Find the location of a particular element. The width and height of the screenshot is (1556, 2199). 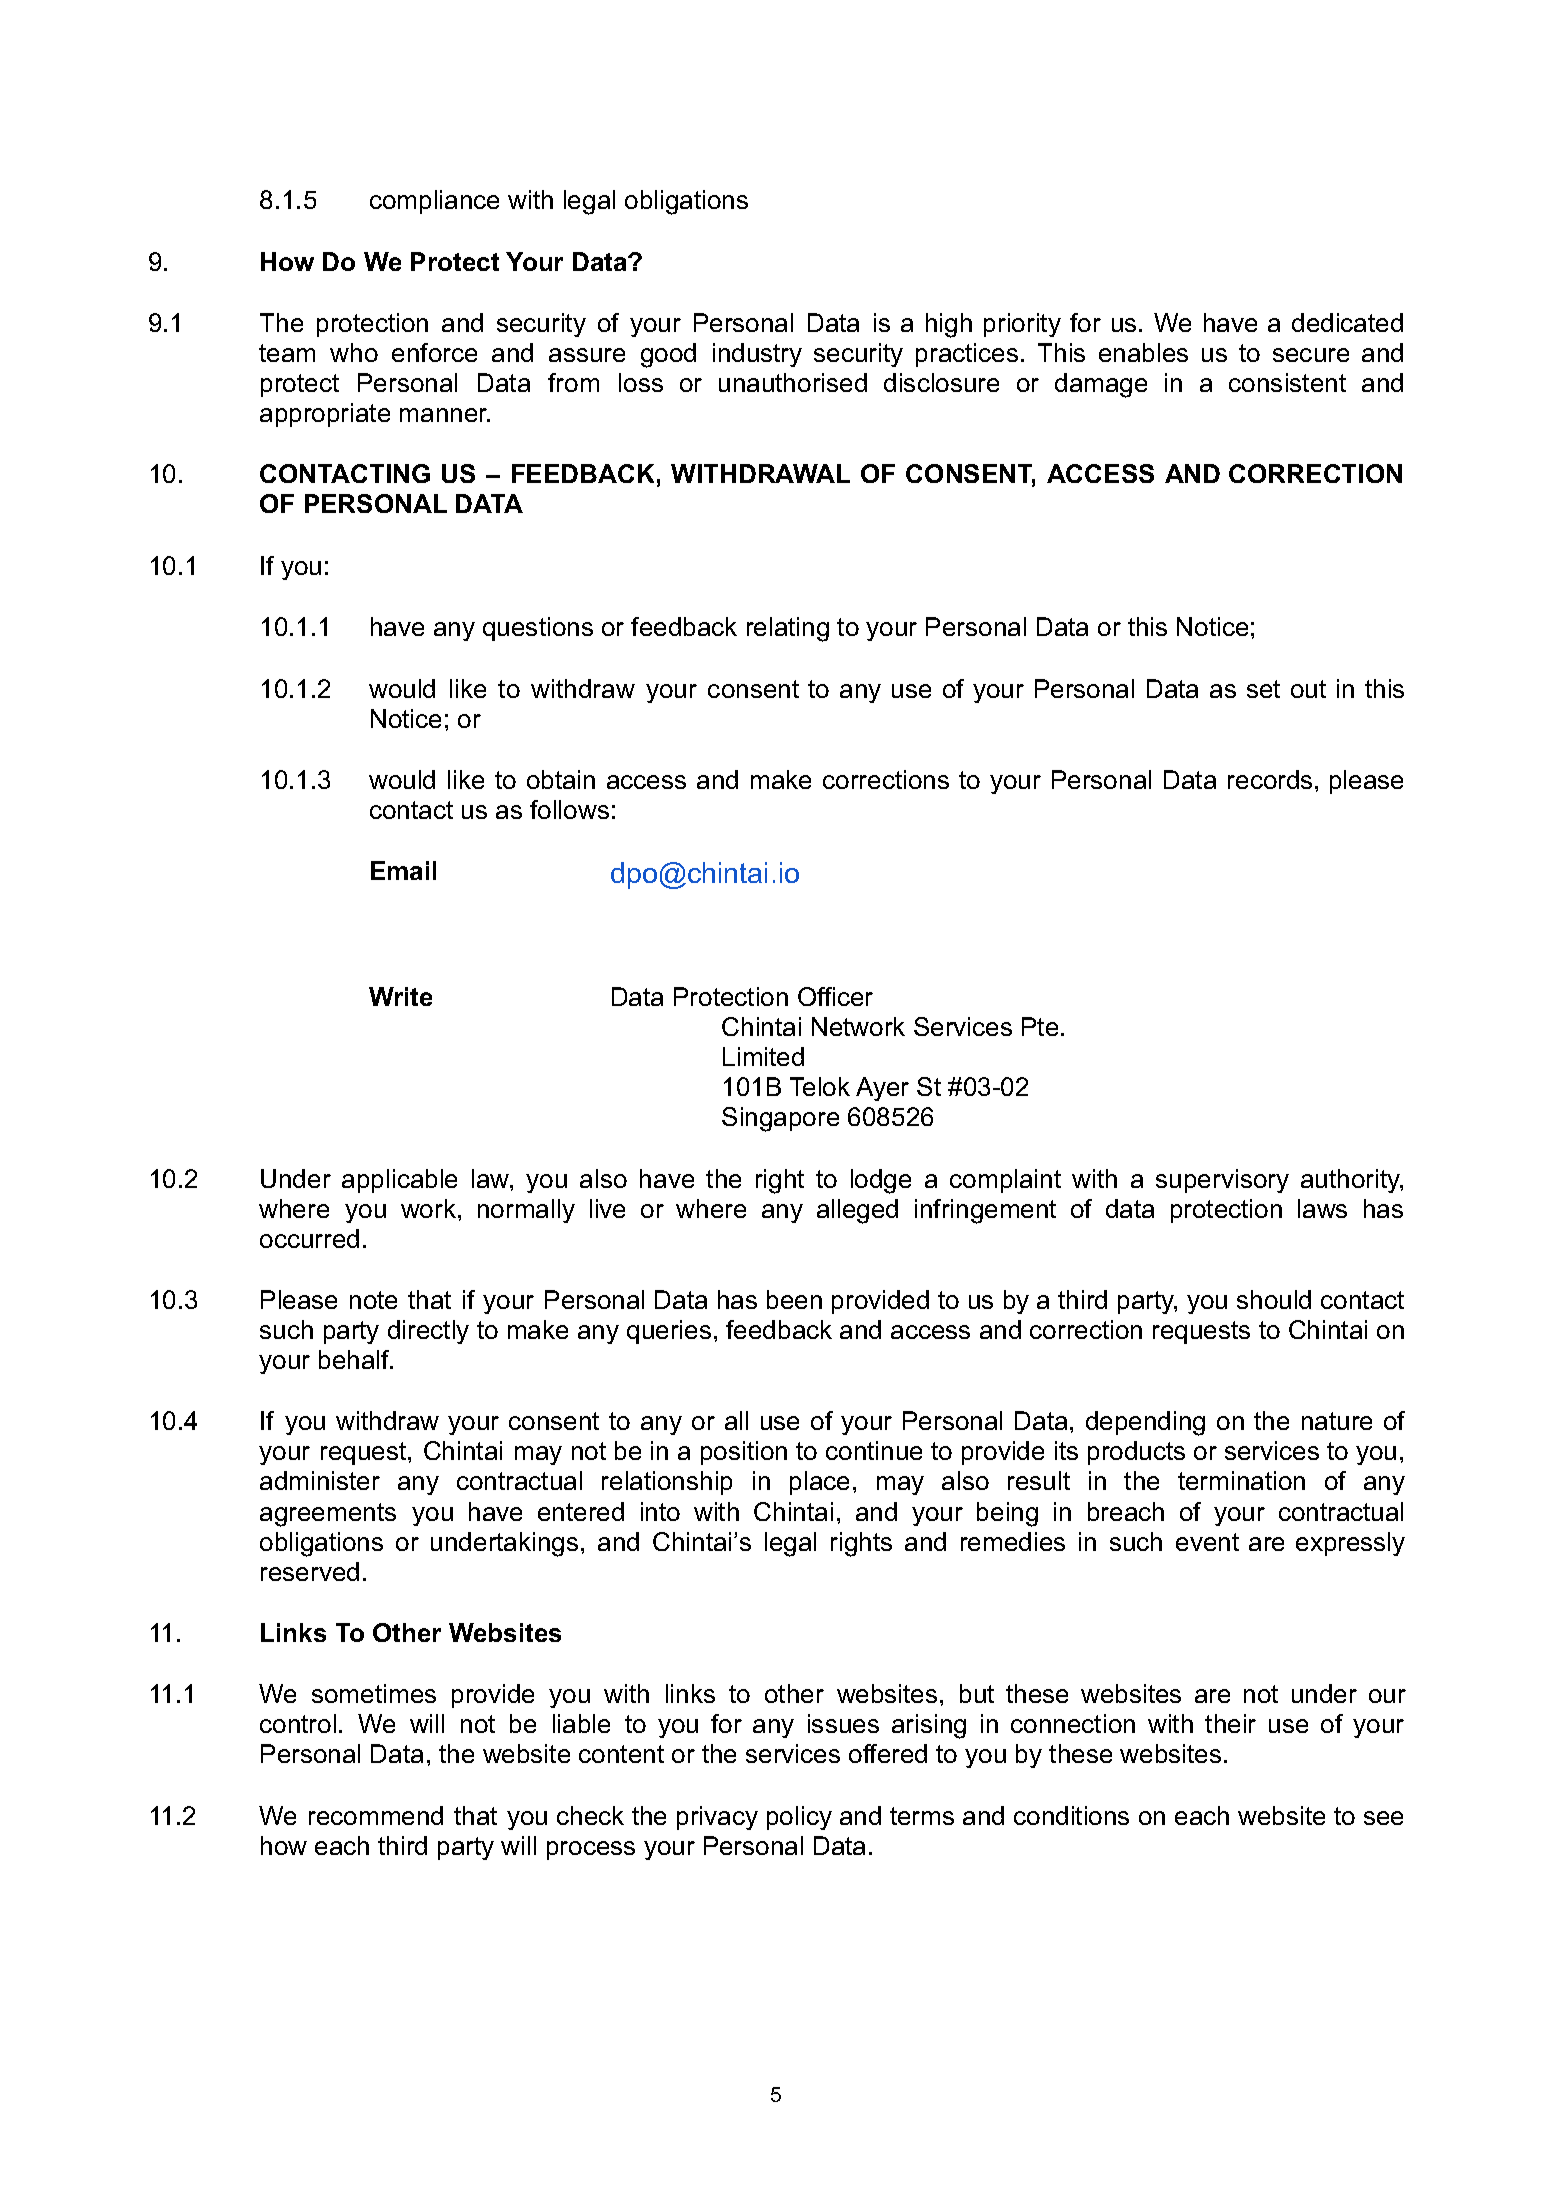

policy is located at coordinates (799, 1818).
